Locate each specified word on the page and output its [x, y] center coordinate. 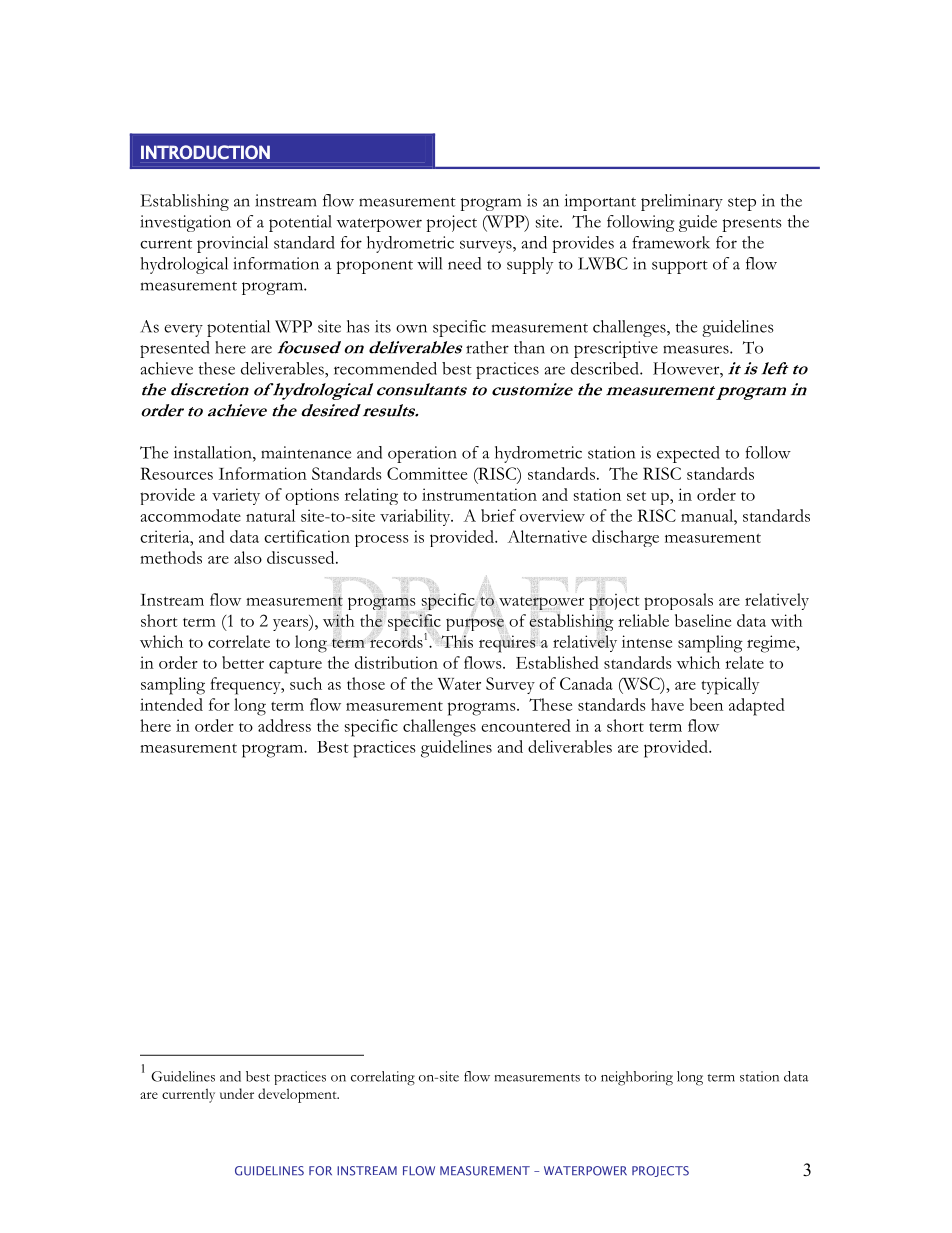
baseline [703, 620]
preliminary [682, 202]
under [237, 1093]
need [464, 263]
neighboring [637, 1078]
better [243, 662]
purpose [475, 624]
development [298, 1095]
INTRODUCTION [205, 152]
